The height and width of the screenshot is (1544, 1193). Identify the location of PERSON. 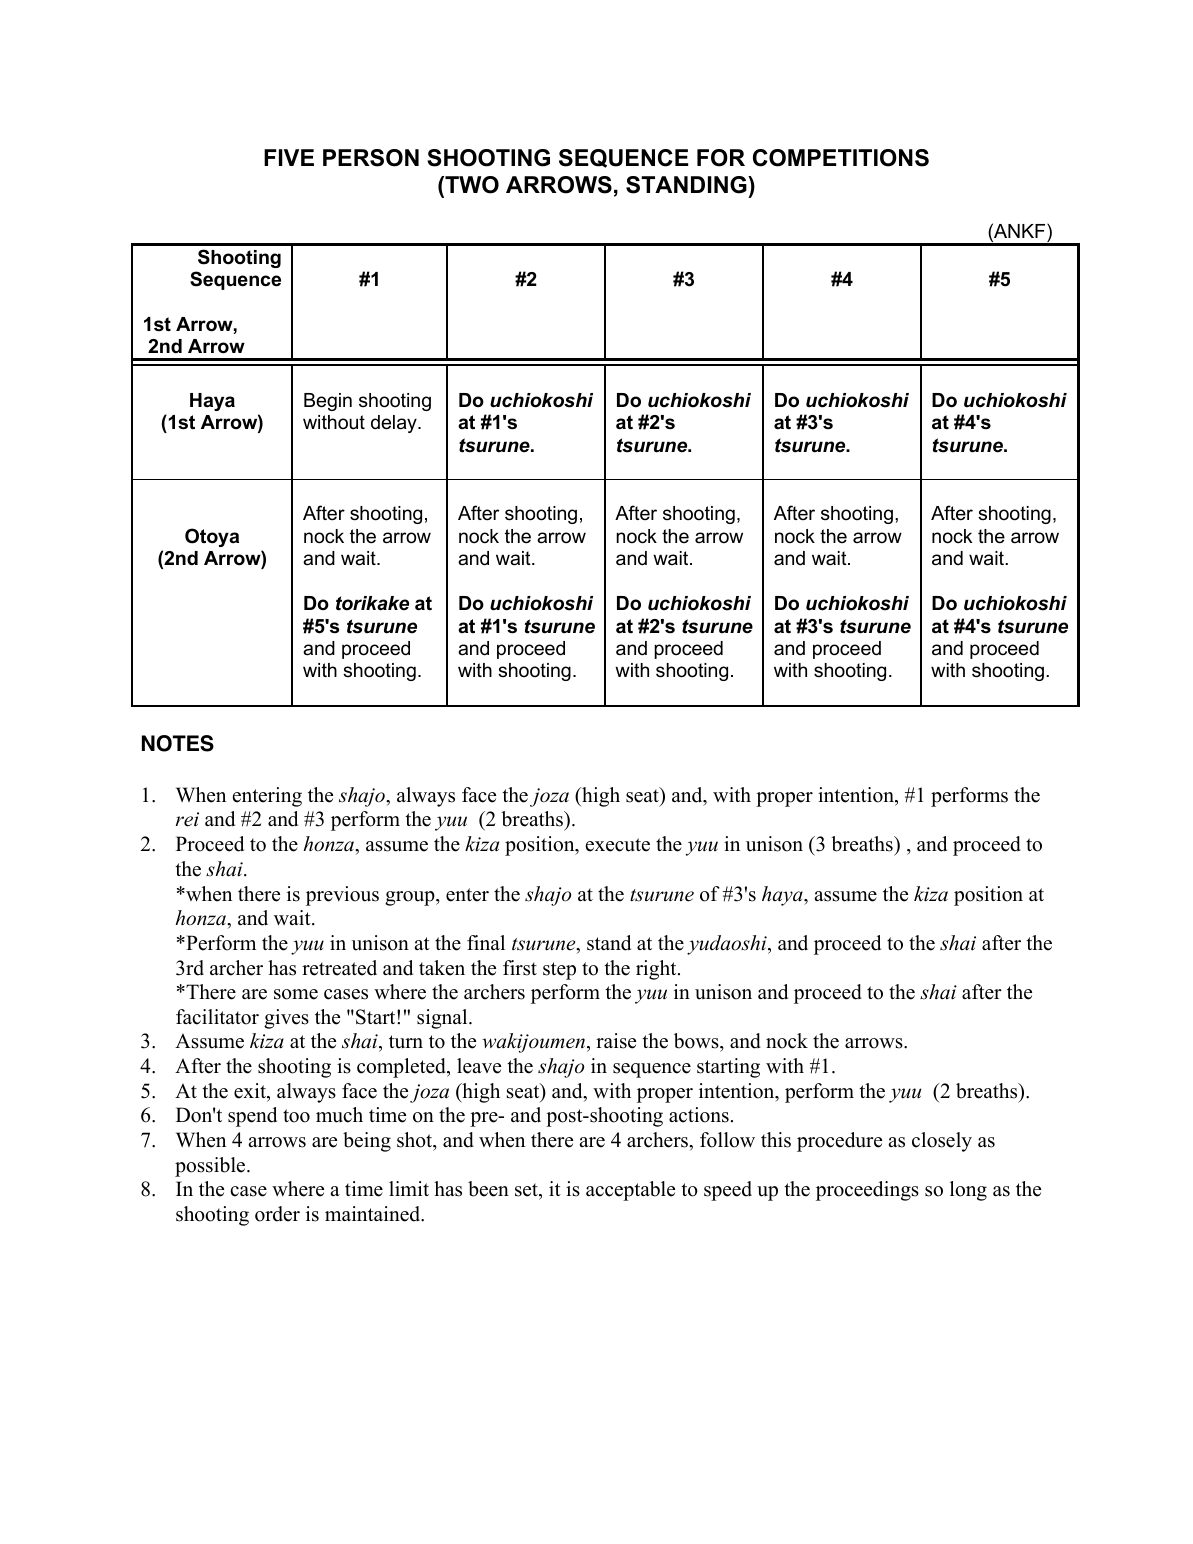
(371, 158).
